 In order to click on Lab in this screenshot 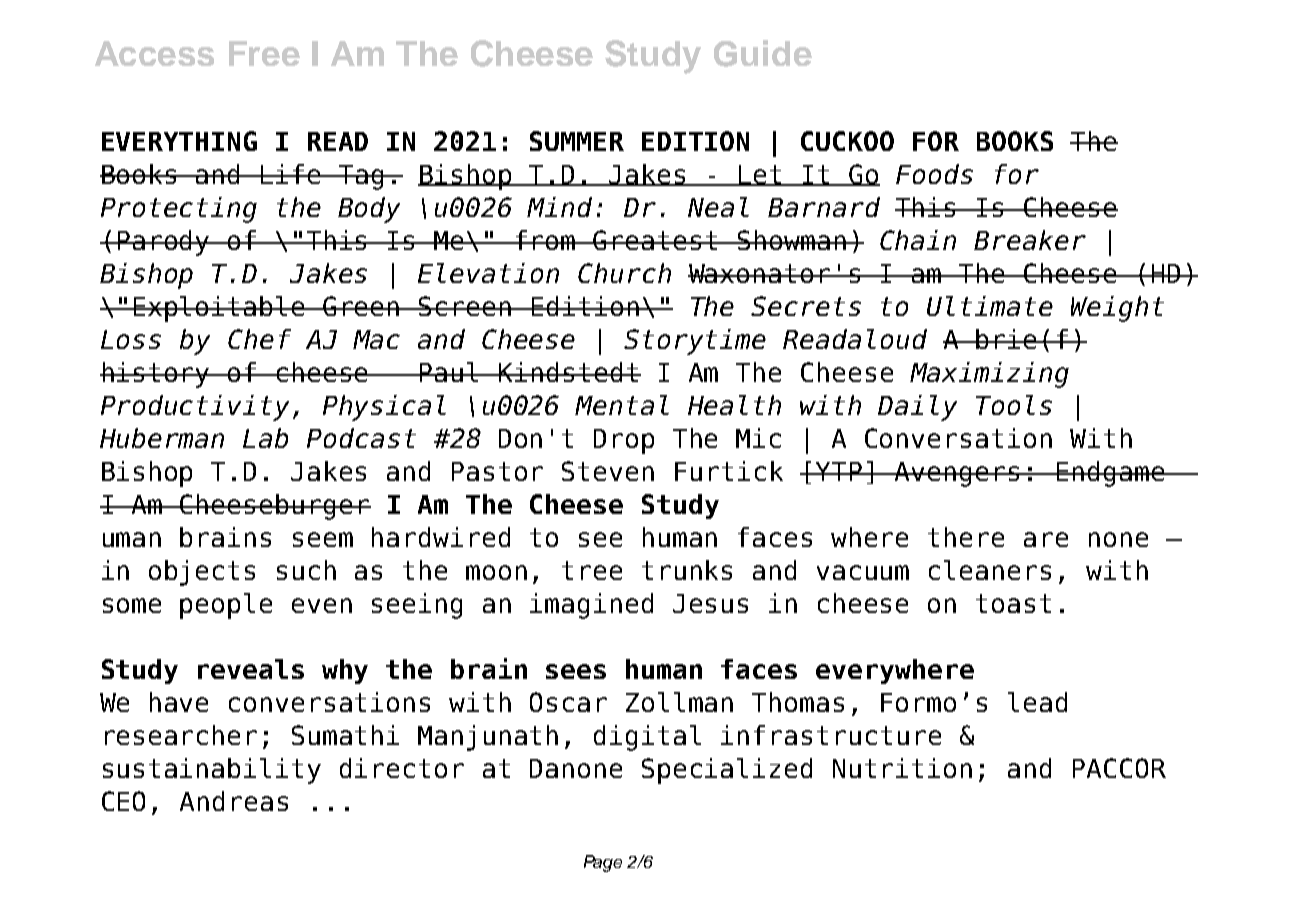, I will do `click(265, 438)`.
